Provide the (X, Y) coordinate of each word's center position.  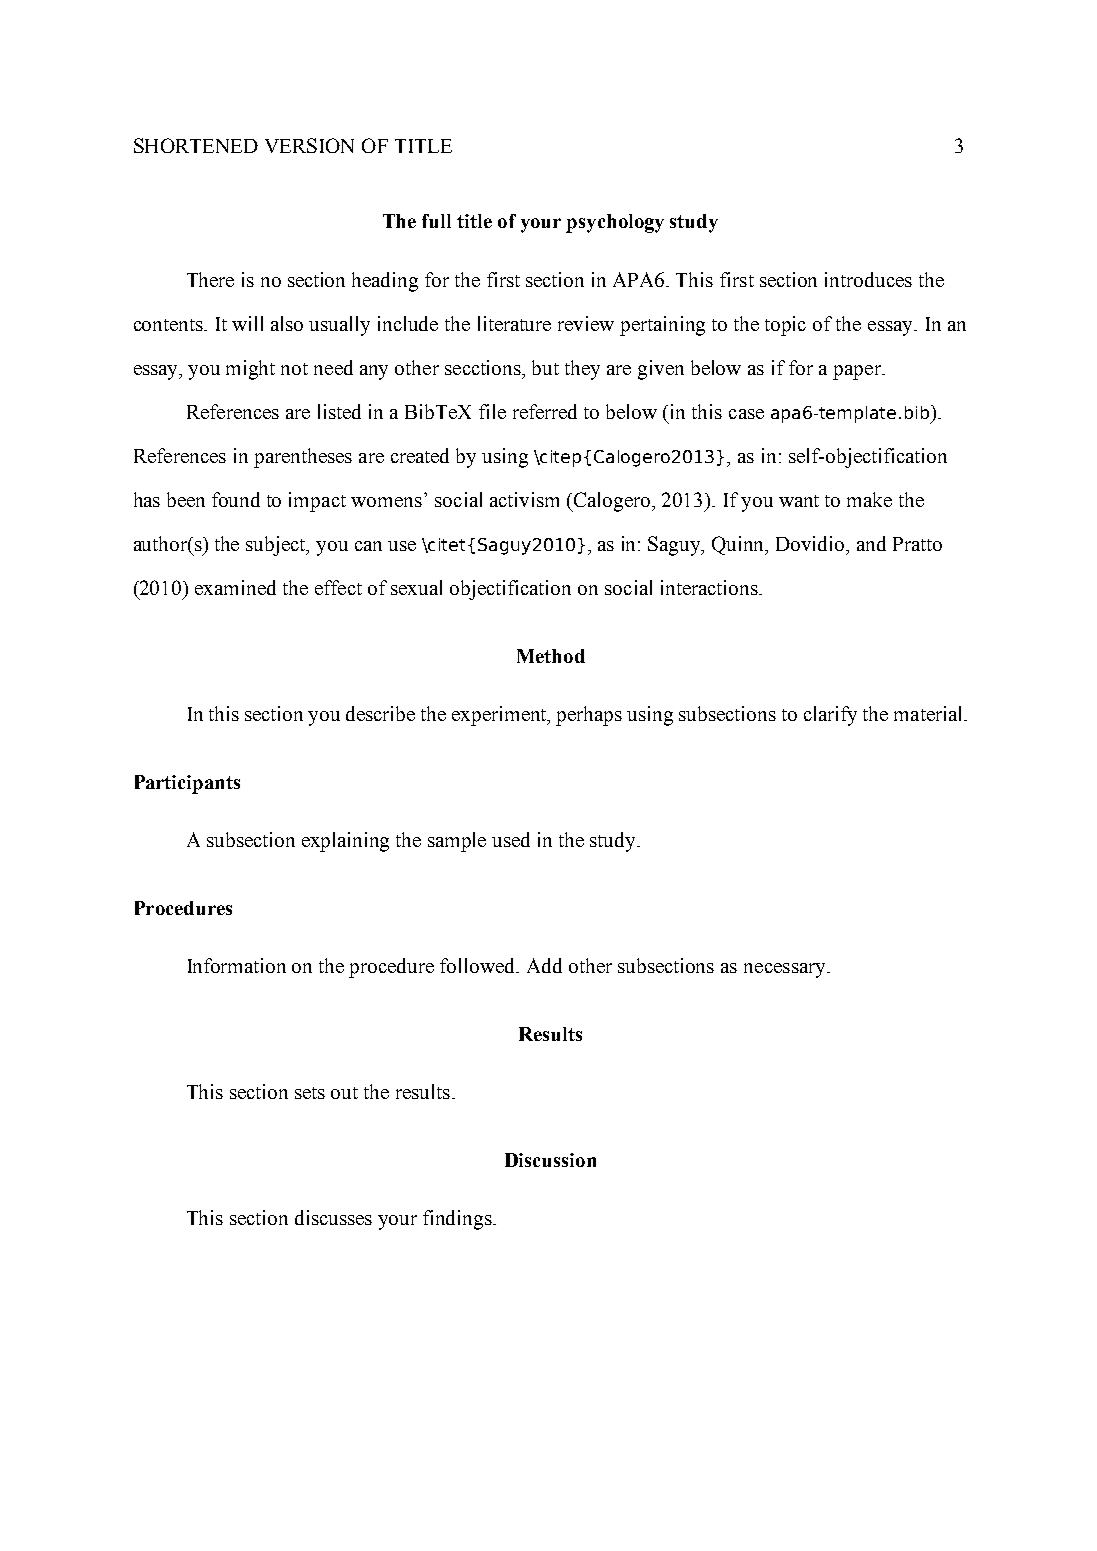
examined (235, 587)
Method (551, 656)
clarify (830, 716)
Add (544, 965)
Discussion (550, 1160)
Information (237, 965)
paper (858, 372)
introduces (868, 279)
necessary (786, 970)
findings (458, 1220)
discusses (333, 1217)
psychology (615, 223)
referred (545, 411)
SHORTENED (196, 145)
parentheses (303, 458)
